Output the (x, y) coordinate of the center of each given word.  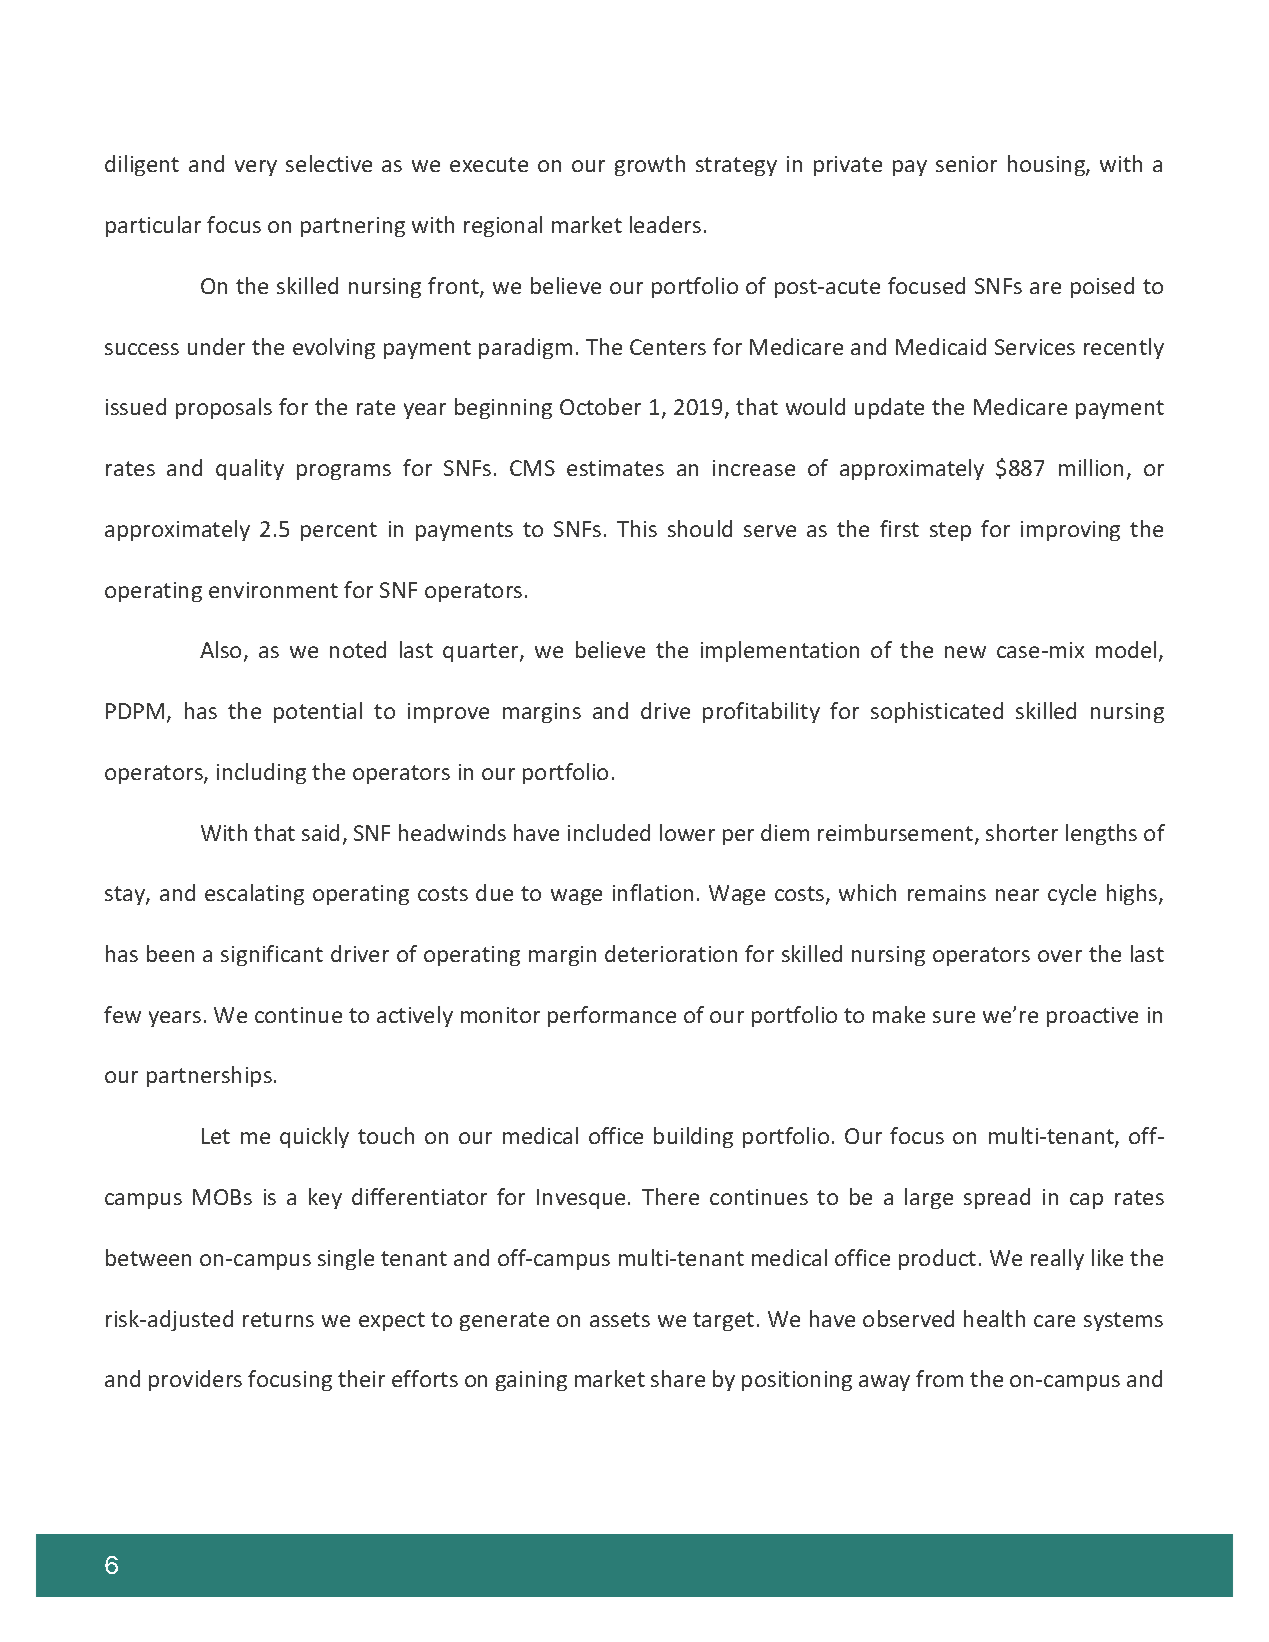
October (600, 406)
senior (966, 164)
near (1017, 895)
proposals (224, 408)
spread (997, 1198)
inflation (653, 892)
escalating (254, 894)
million (1091, 467)
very (256, 168)
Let (216, 1136)
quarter (482, 652)
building (693, 1137)
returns (278, 1319)
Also (220, 649)
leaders (665, 224)
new (965, 652)
